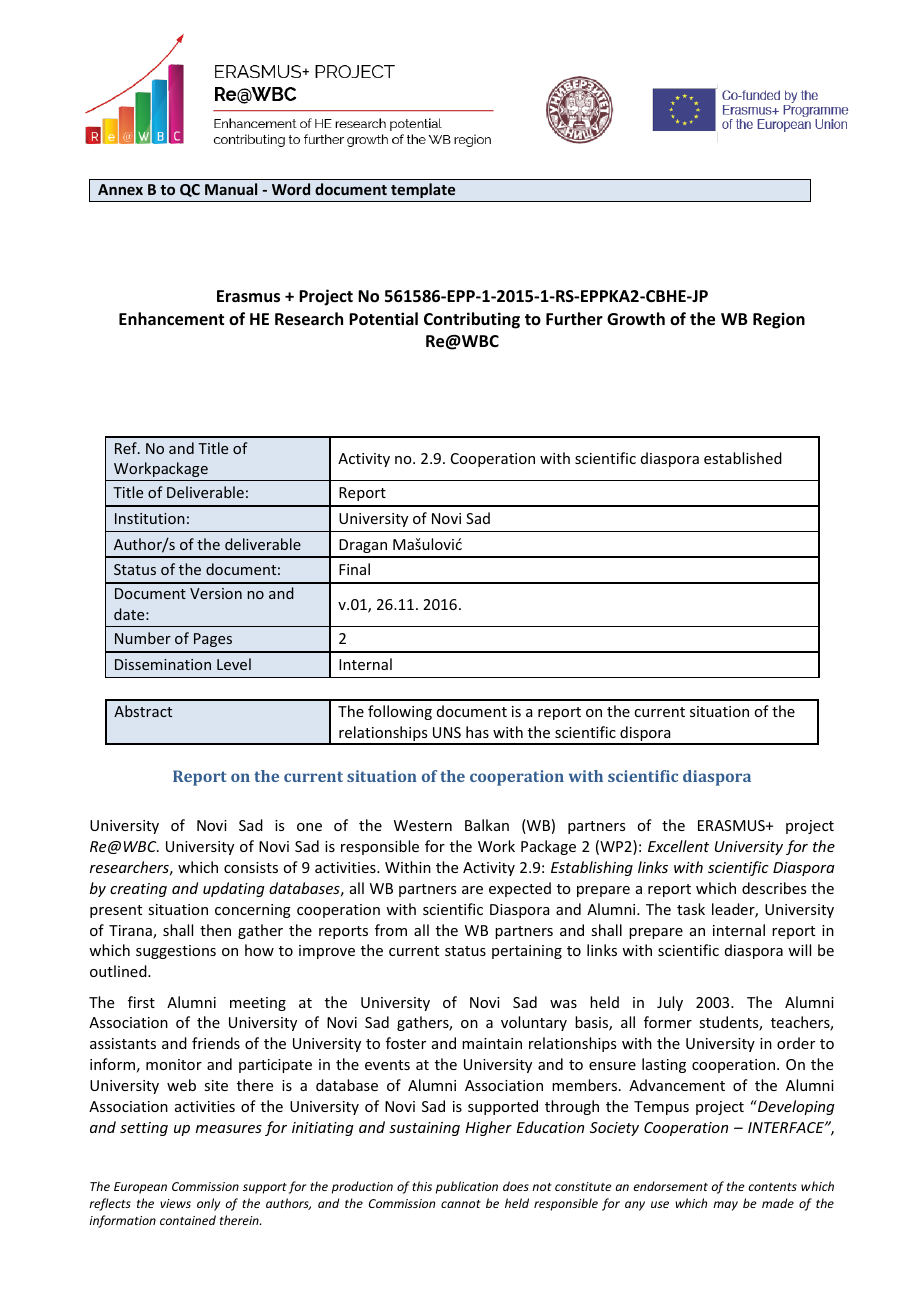  I want to click on established, so click(743, 458).
